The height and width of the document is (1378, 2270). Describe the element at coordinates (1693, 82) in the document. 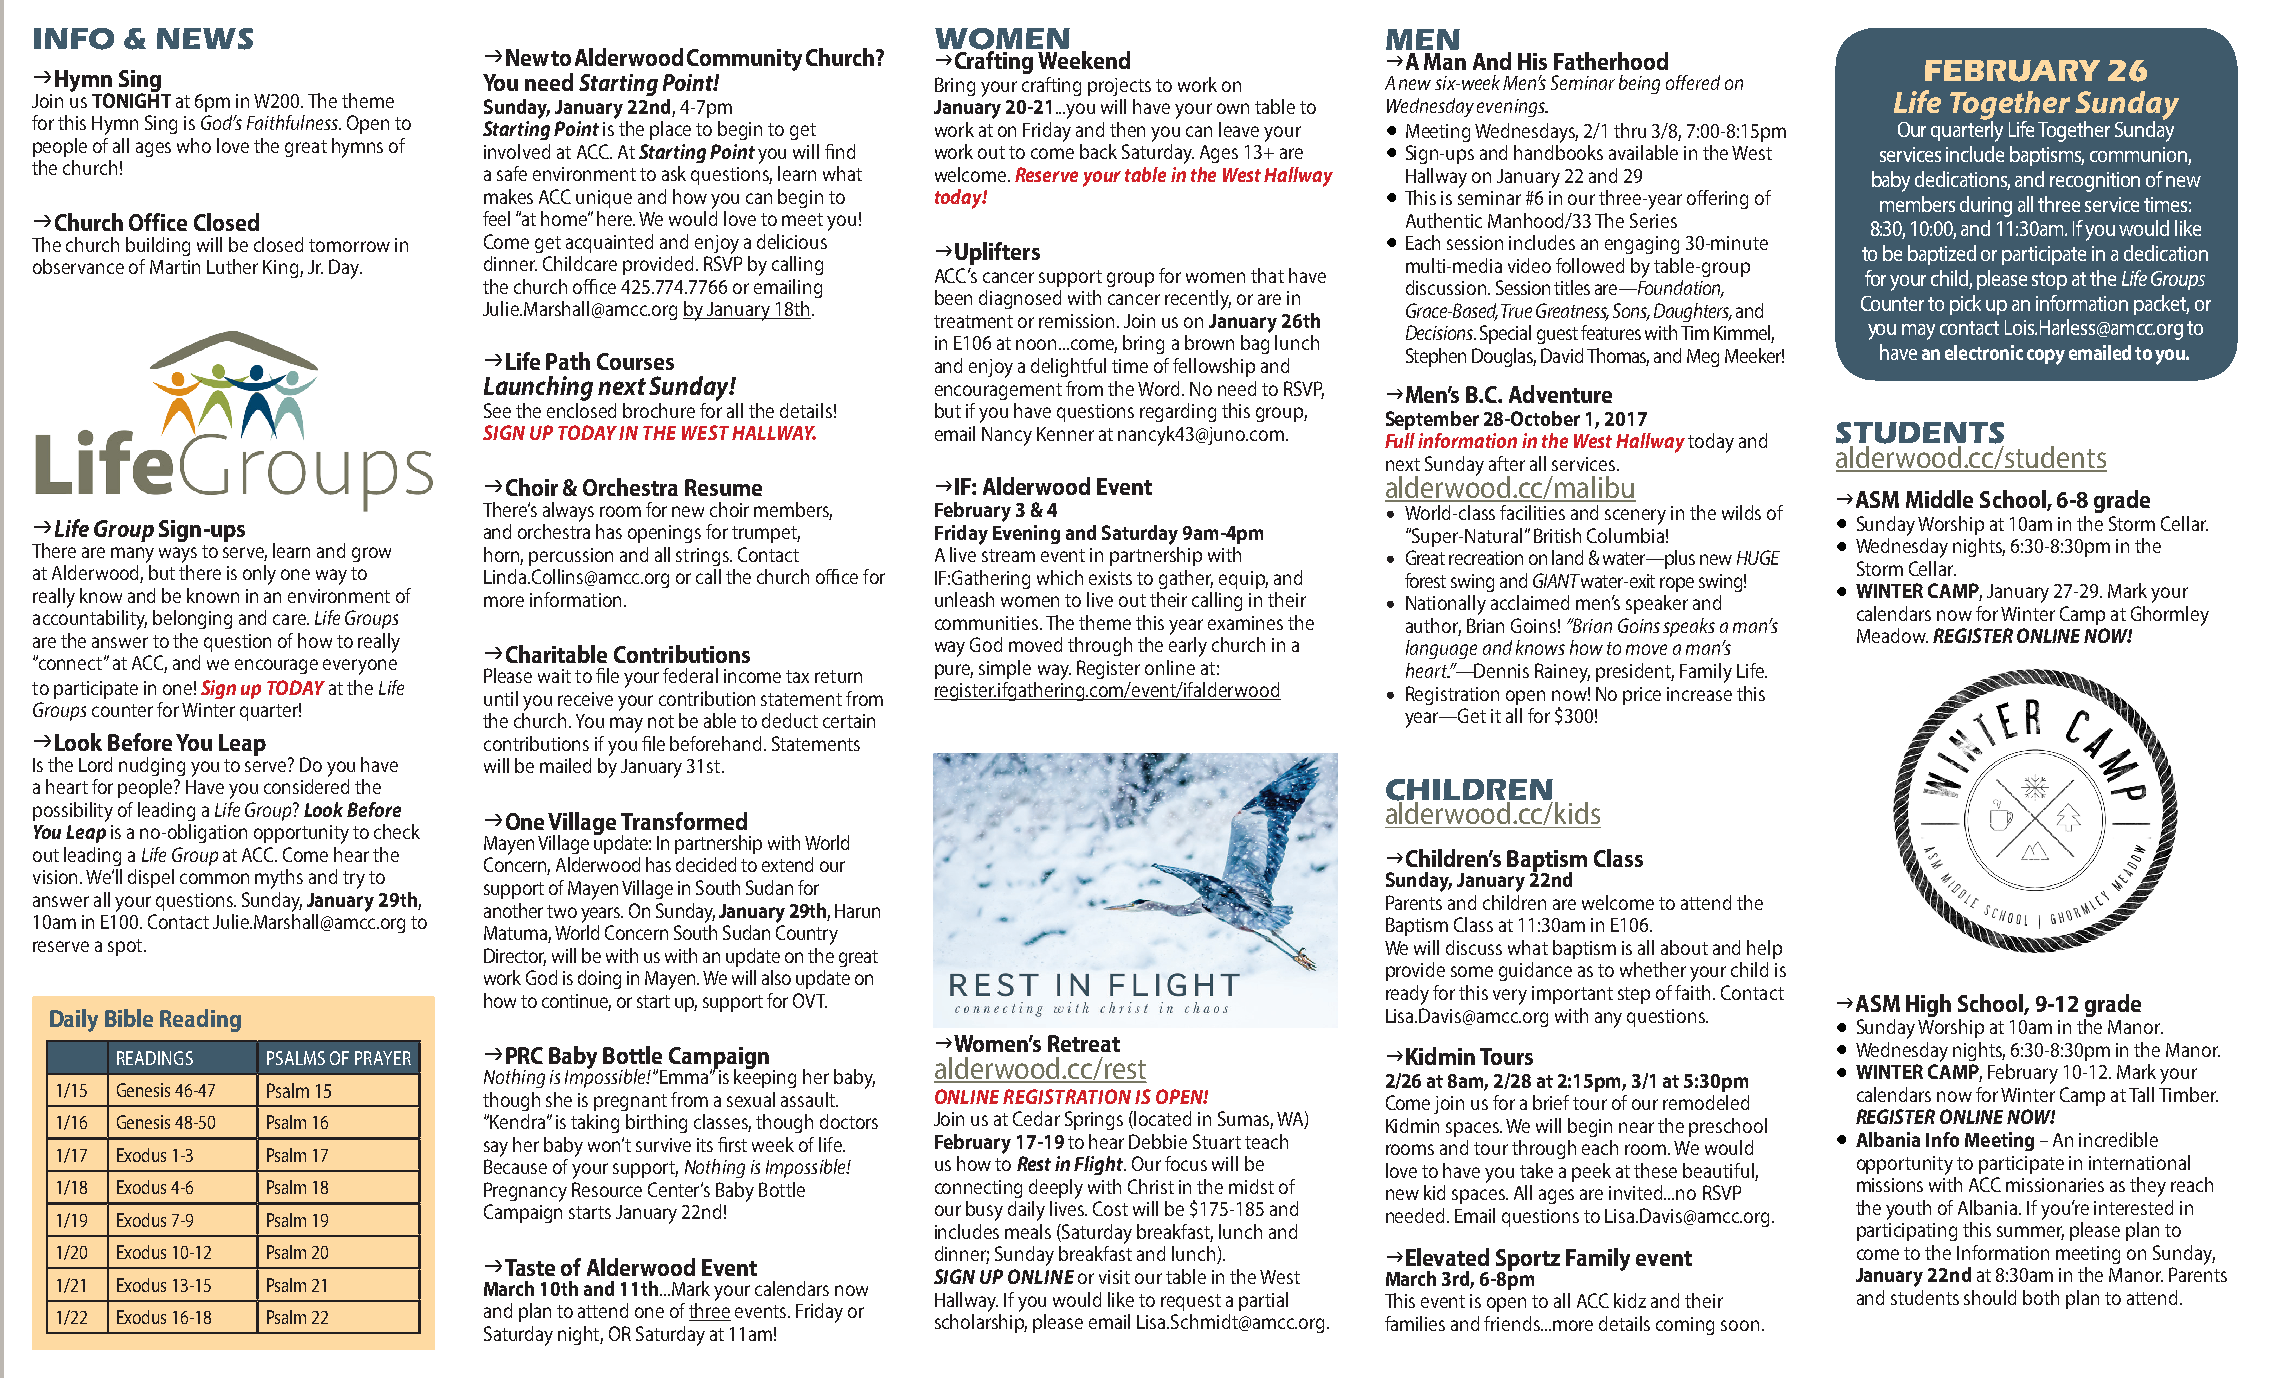

I see `offered` at that location.
